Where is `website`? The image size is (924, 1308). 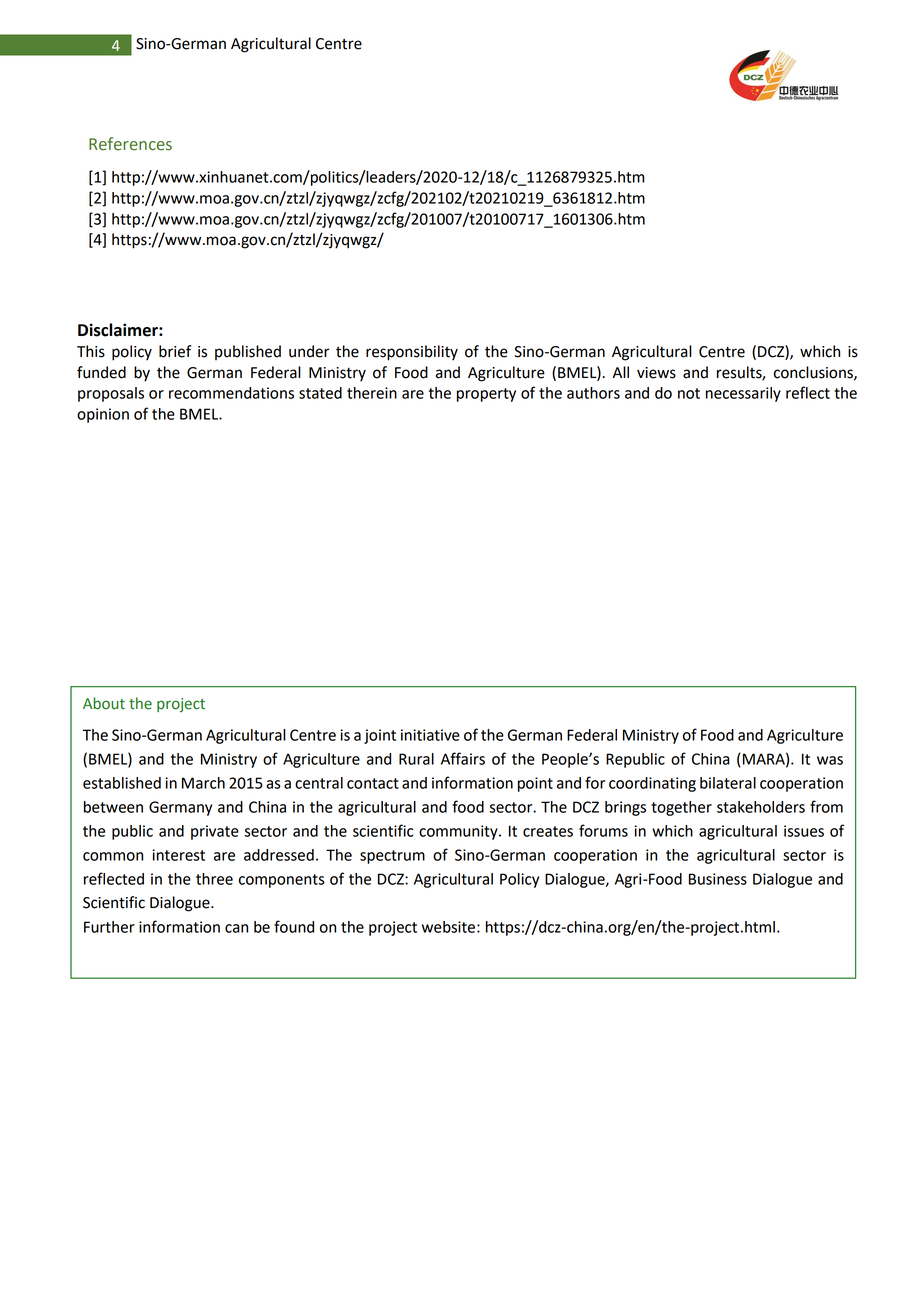 website is located at coordinates (450, 927).
